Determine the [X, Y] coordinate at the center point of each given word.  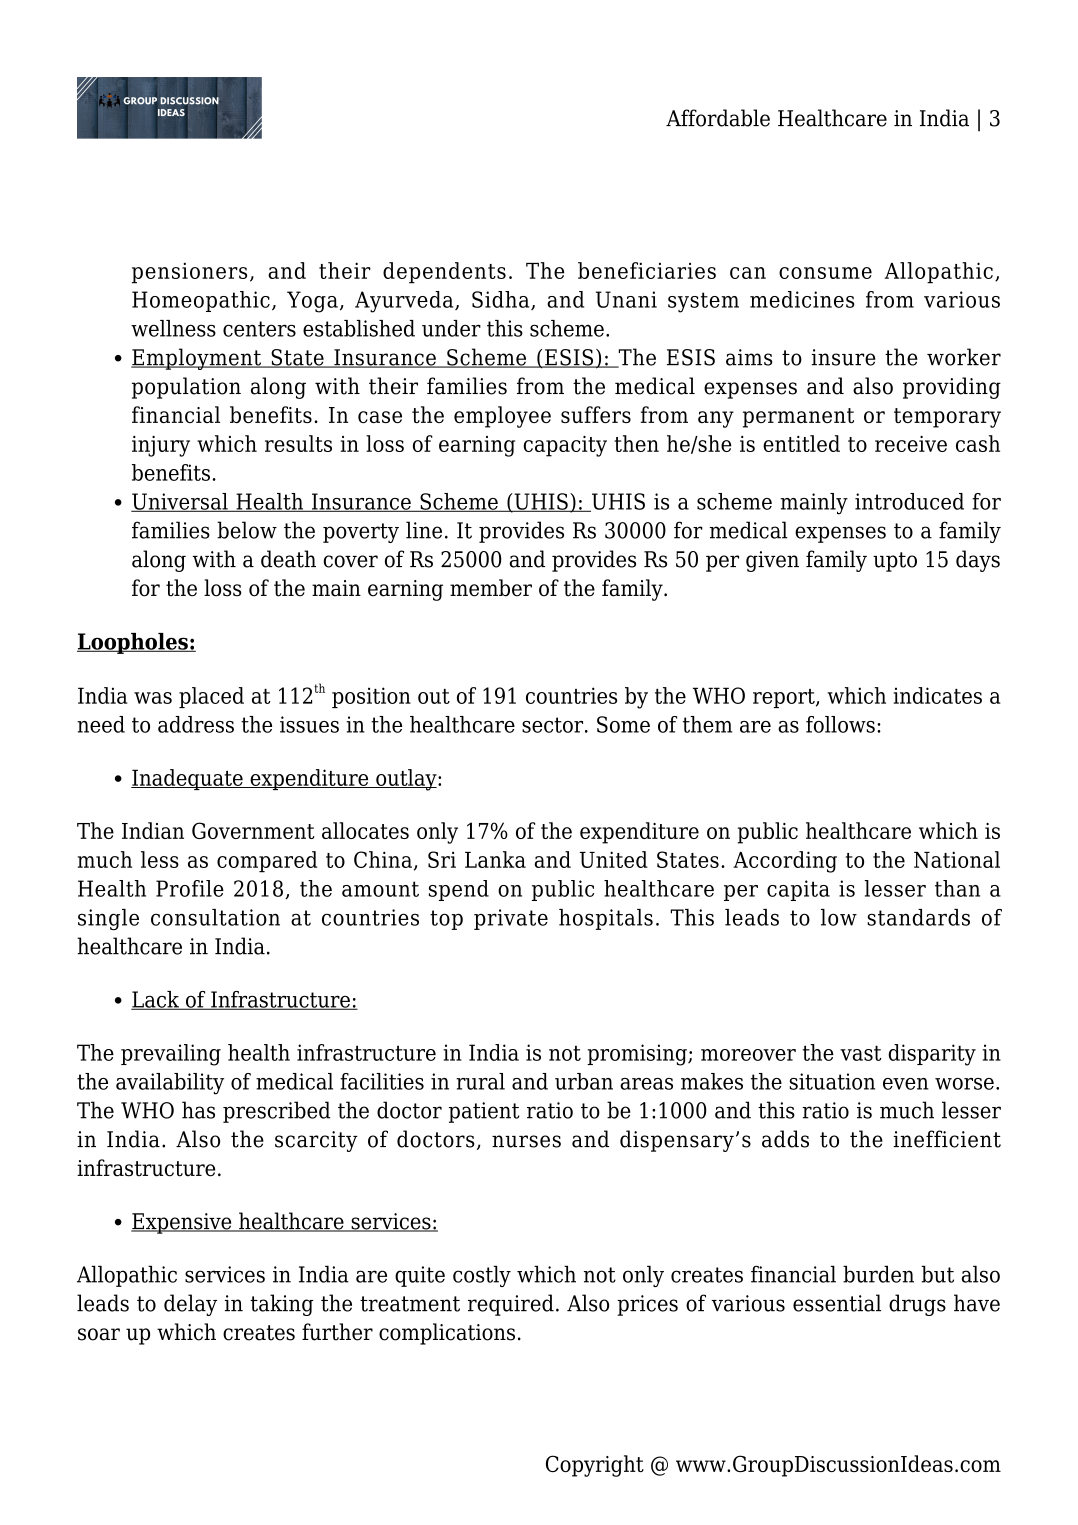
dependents [444, 273]
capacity [565, 446]
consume [825, 273]
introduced [909, 501]
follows [840, 724]
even [906, 1084]
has [198, 1110]
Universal [180, 502]
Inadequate [188, 779]
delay [190, 1305]
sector [554, 725]
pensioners [189, 273]
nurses [526, 1141]
